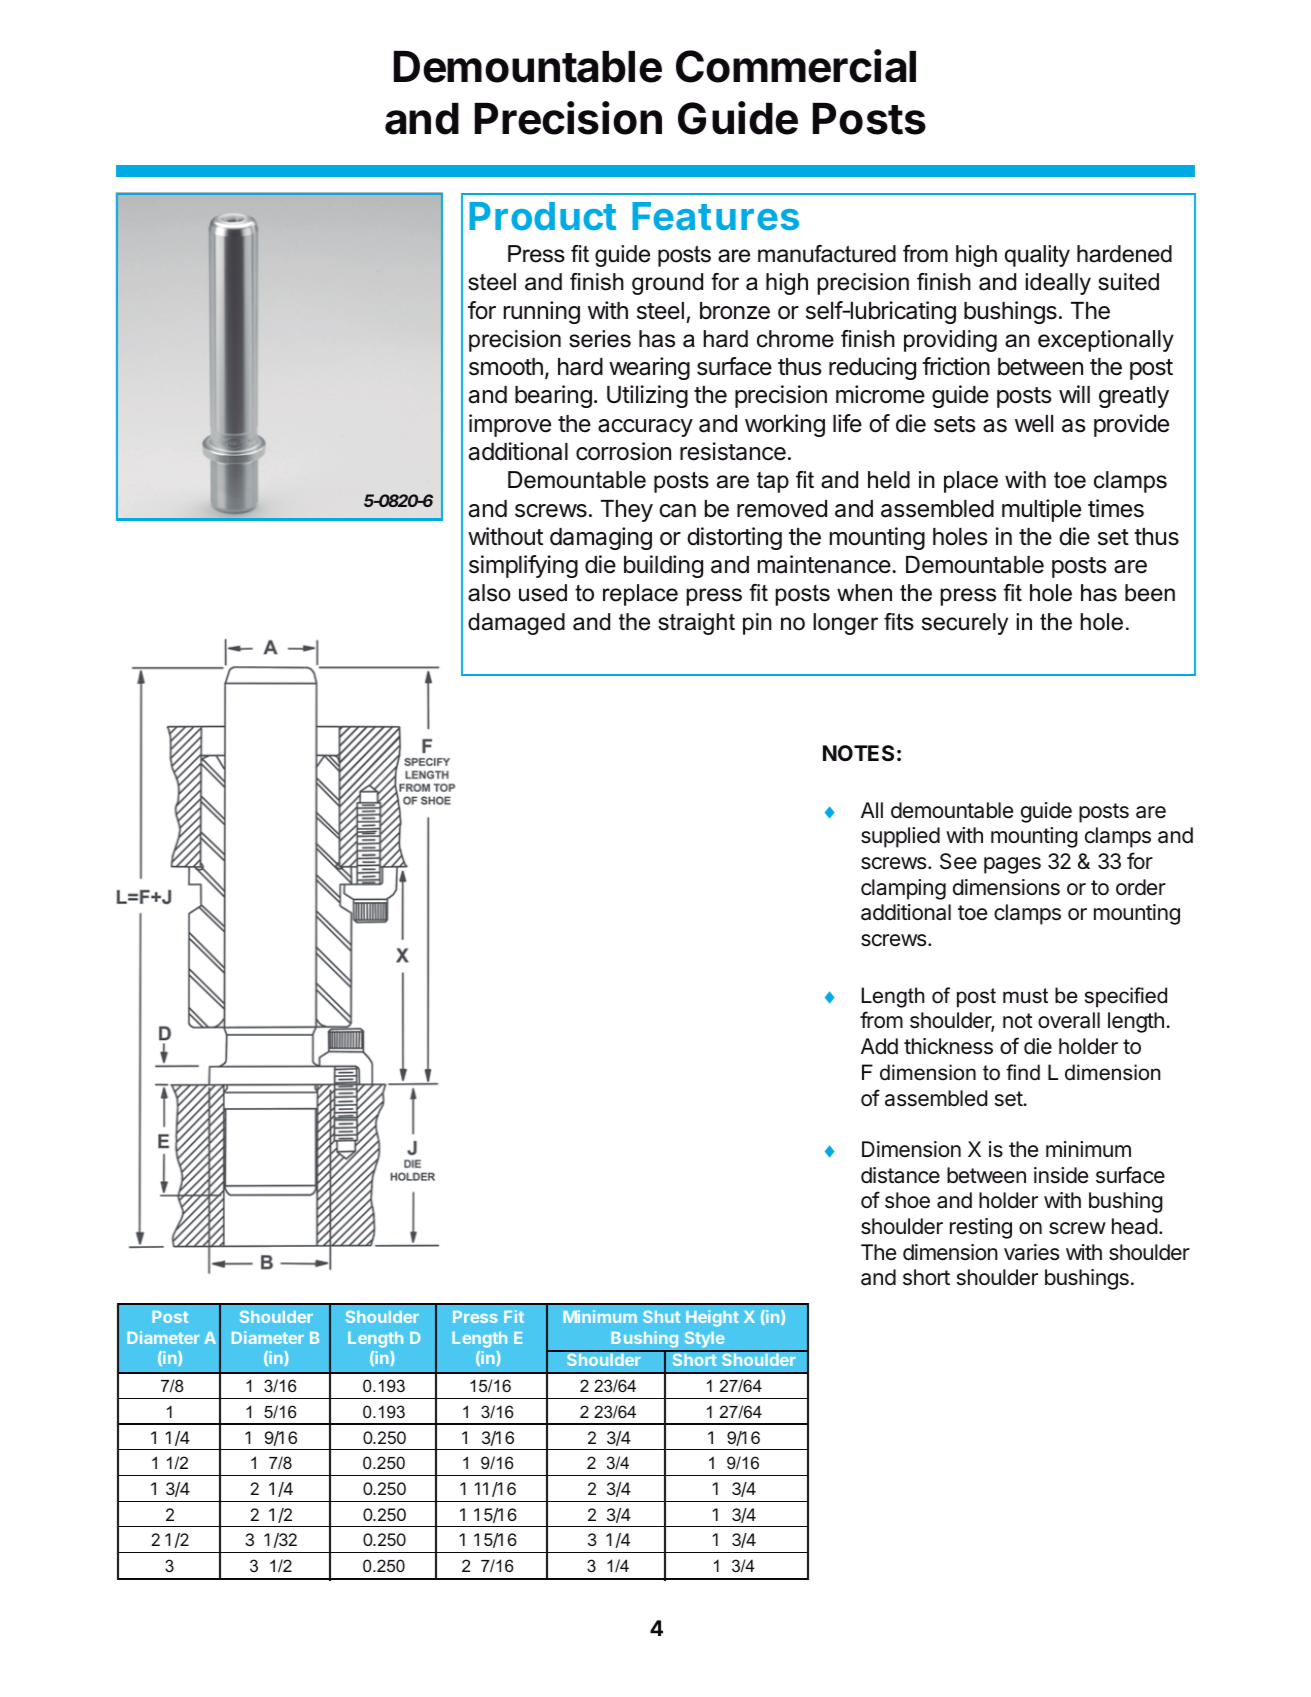 Image resolution: width=1311 pixels, height=1697 pixels. I want to click on friction, so click(956, 366).
